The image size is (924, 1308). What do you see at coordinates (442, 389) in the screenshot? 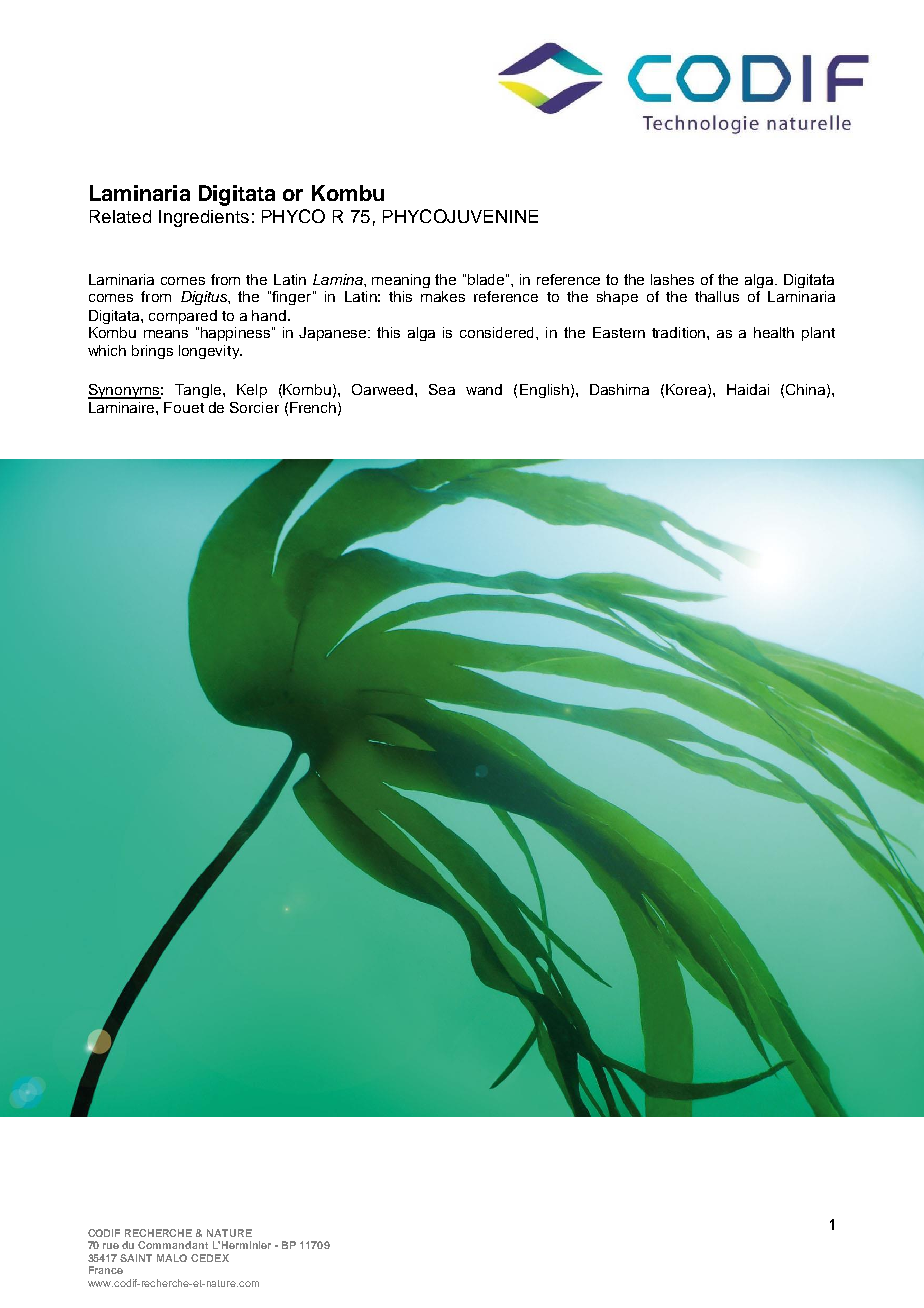
I see `Sea` at bounding box center [442, 389].
